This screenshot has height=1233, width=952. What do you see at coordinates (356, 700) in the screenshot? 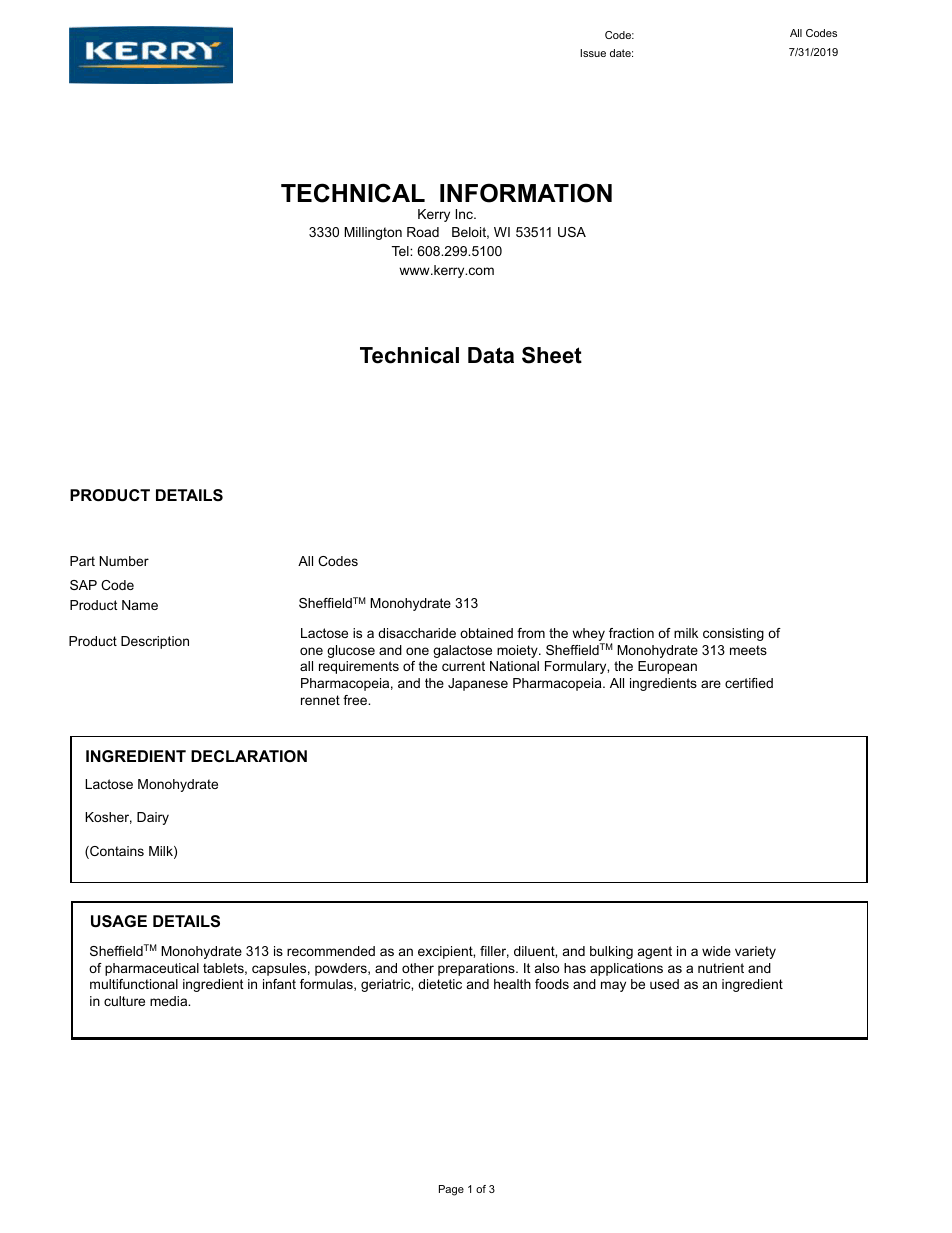
I see `free` at bounding box center [356, 700].
